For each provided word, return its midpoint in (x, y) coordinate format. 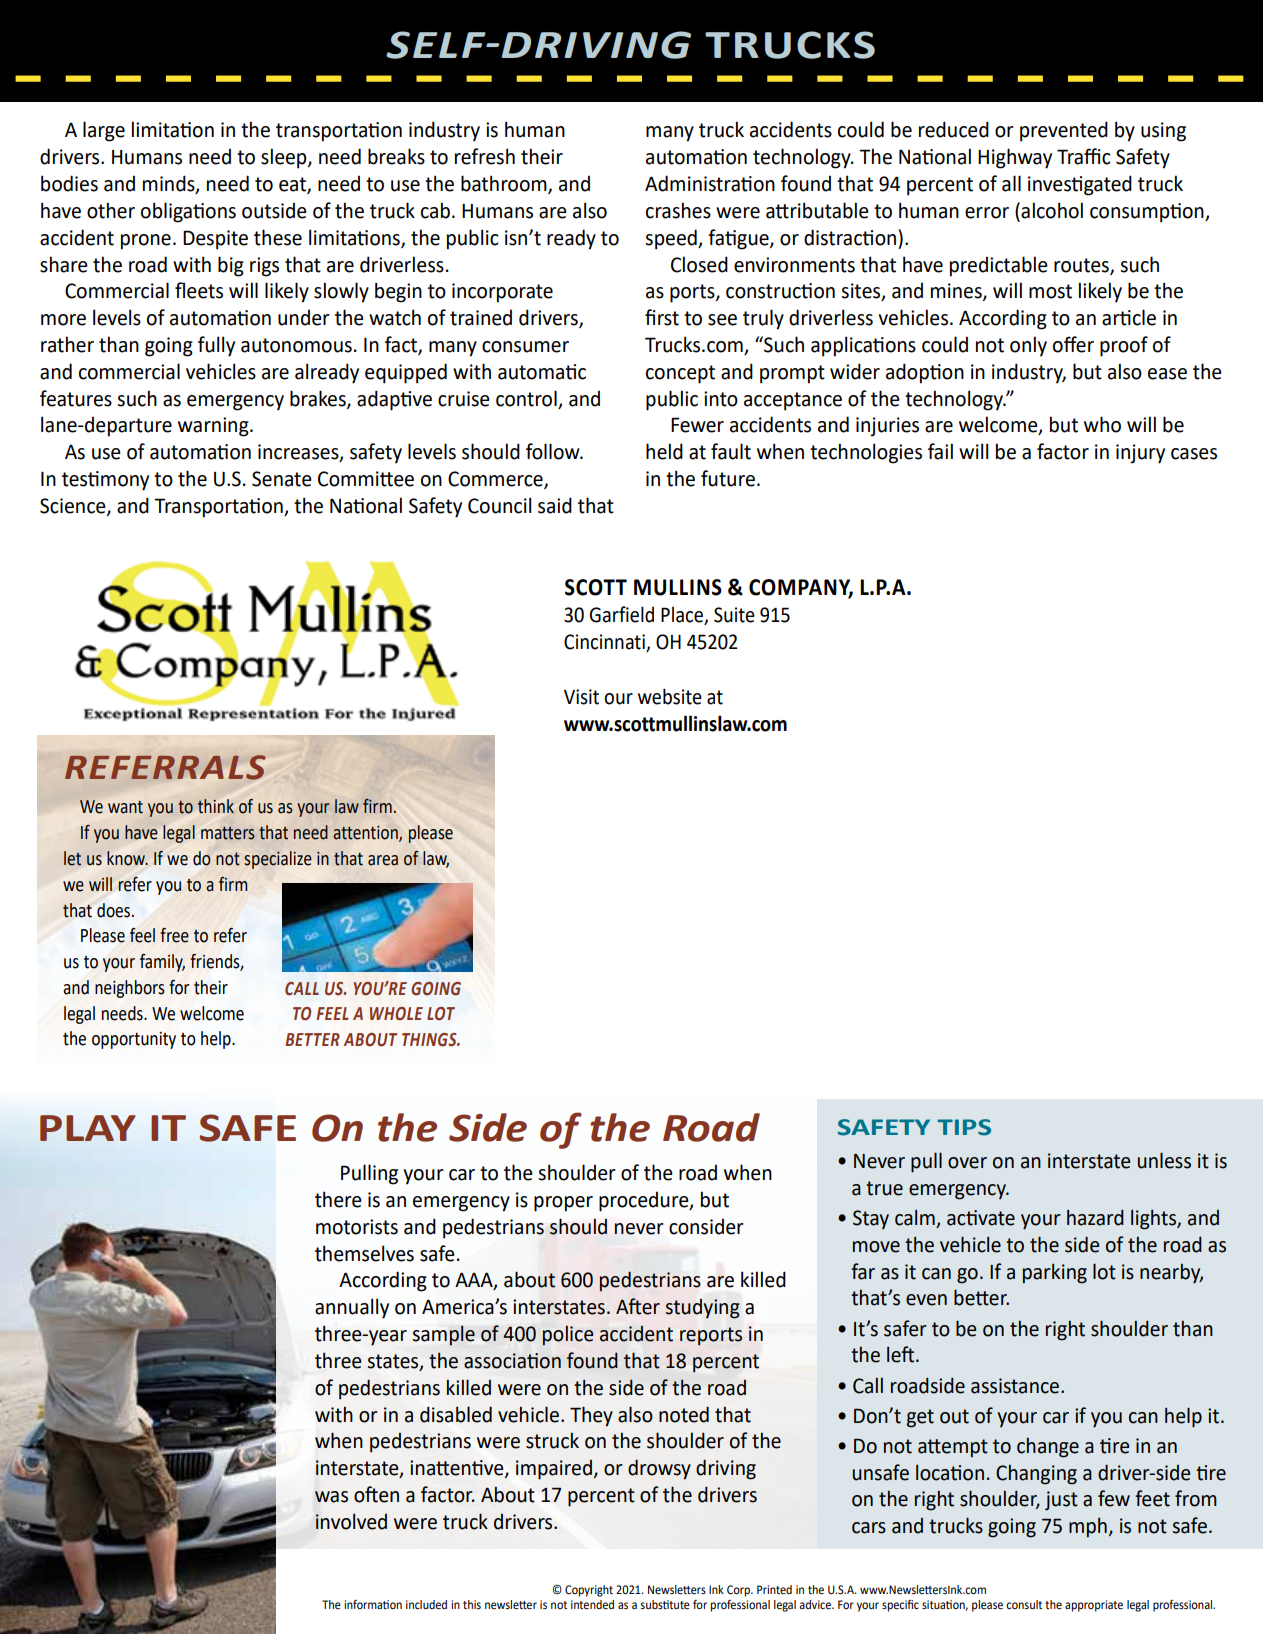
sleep (285, 158)
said (555, 505)
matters (228, 833)
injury (1140, 454)
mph (1088, 1527)
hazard (1095, 1217)
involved (351, 1521)
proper (563, 1204)
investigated (1080, 185)
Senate (282, 479)
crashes (678, 210)
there (338, 1199)
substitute (665, 1604)
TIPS (964, 1127)
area (383, 860)
